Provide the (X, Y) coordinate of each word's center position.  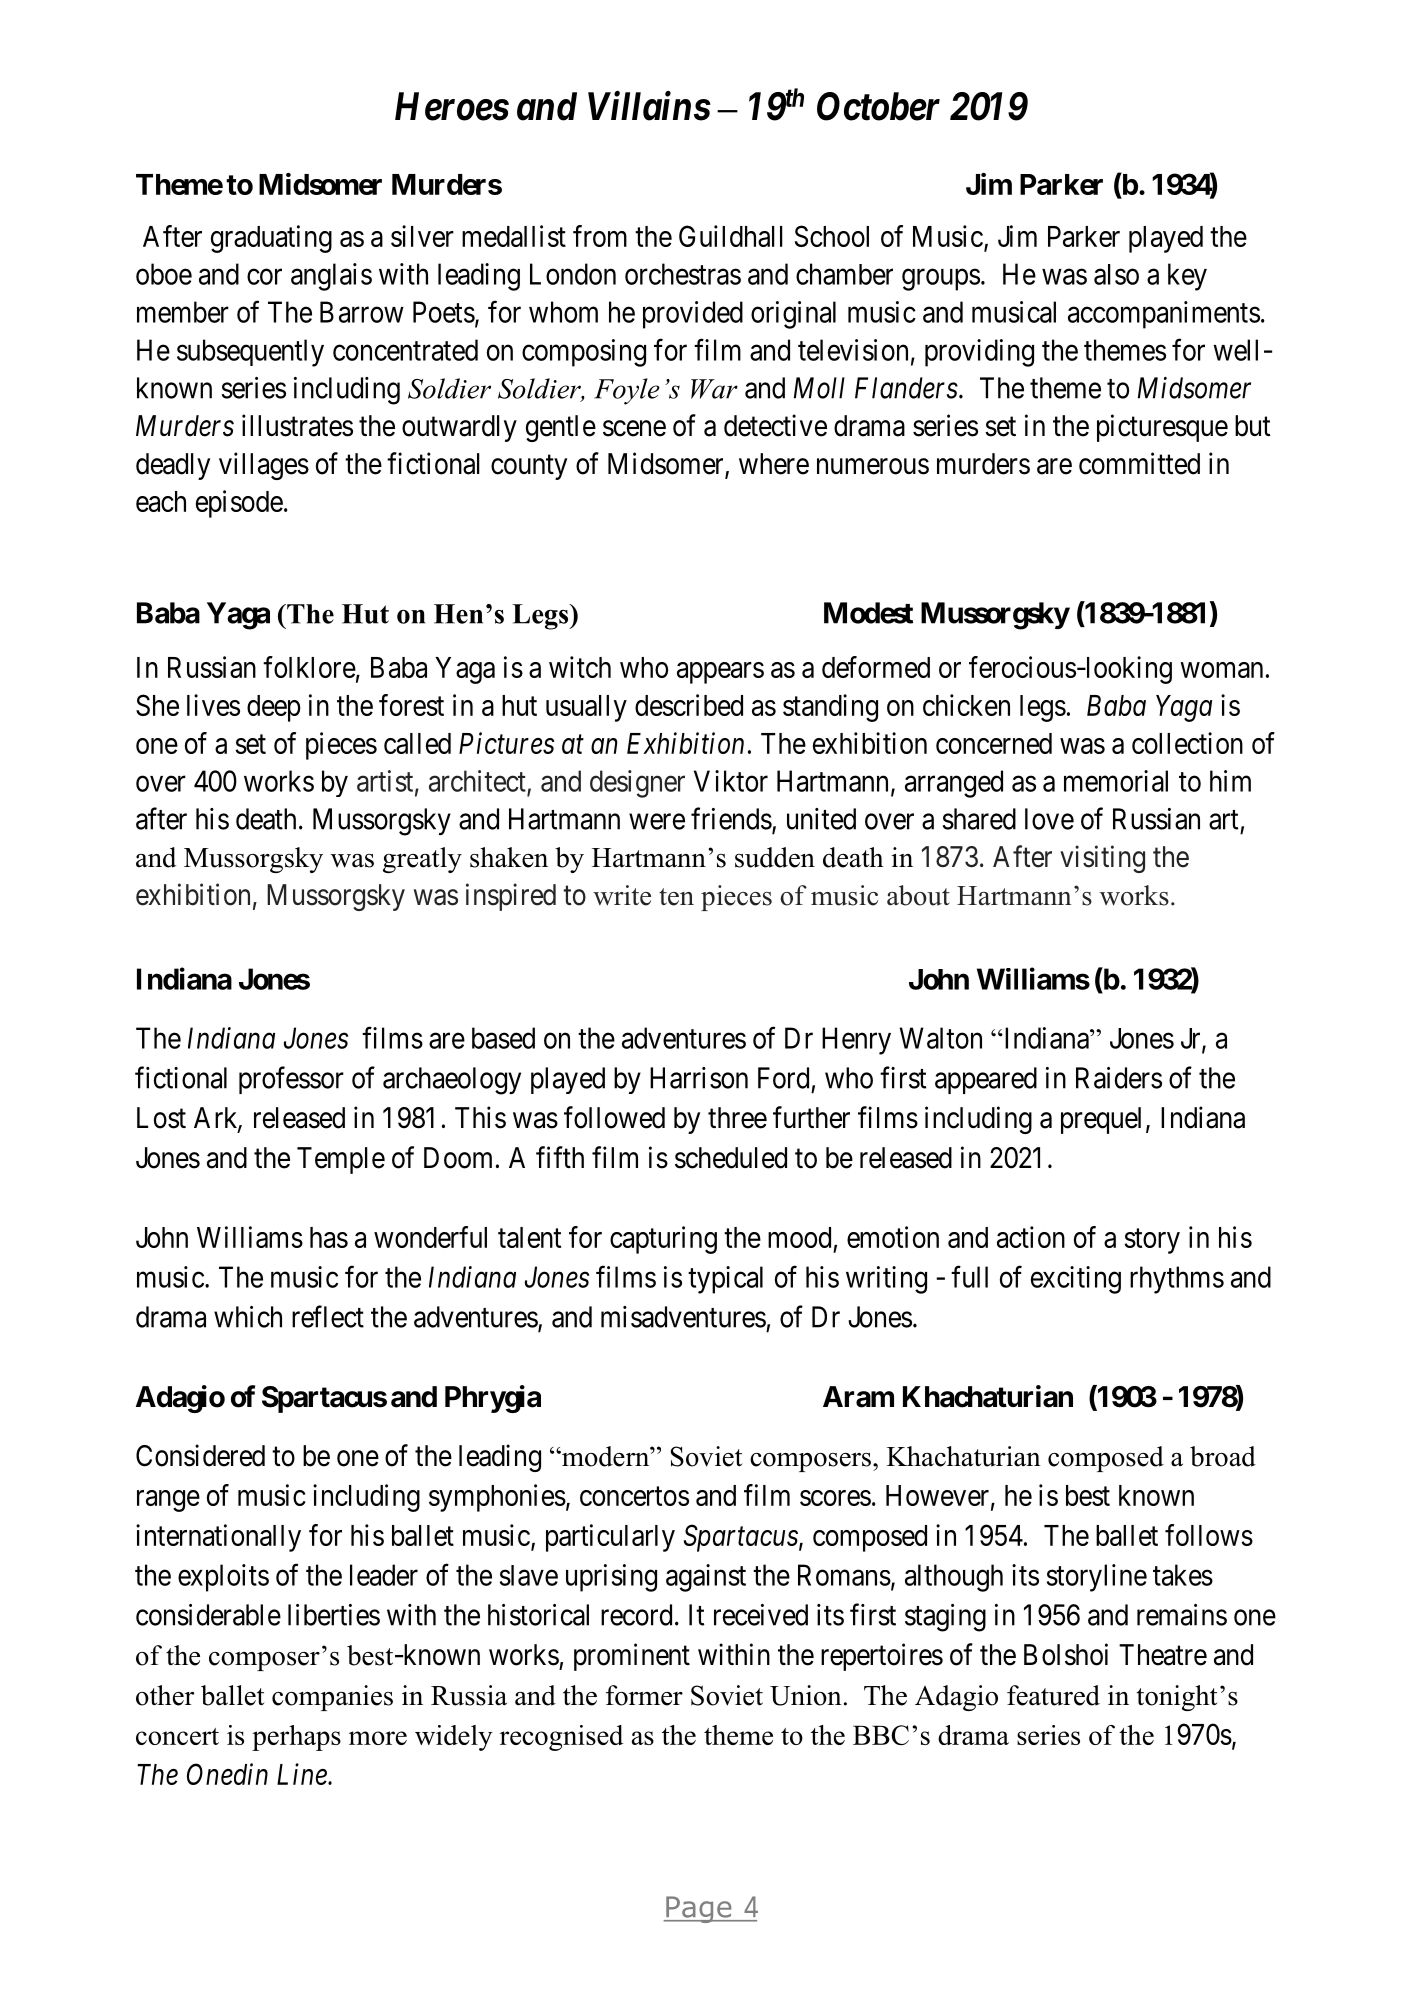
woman (1221, 670)
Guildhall (731, 236)
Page (699, 1909)
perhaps (296, 1738)
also (1116, 274)
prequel (1101, 1120)
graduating (271, 239)
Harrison (699, 1078)
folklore (309, 667)
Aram (858, 1397)
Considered (200, 1455)
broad (1223, 1456)
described (689, 705)
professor (291, 1080)
